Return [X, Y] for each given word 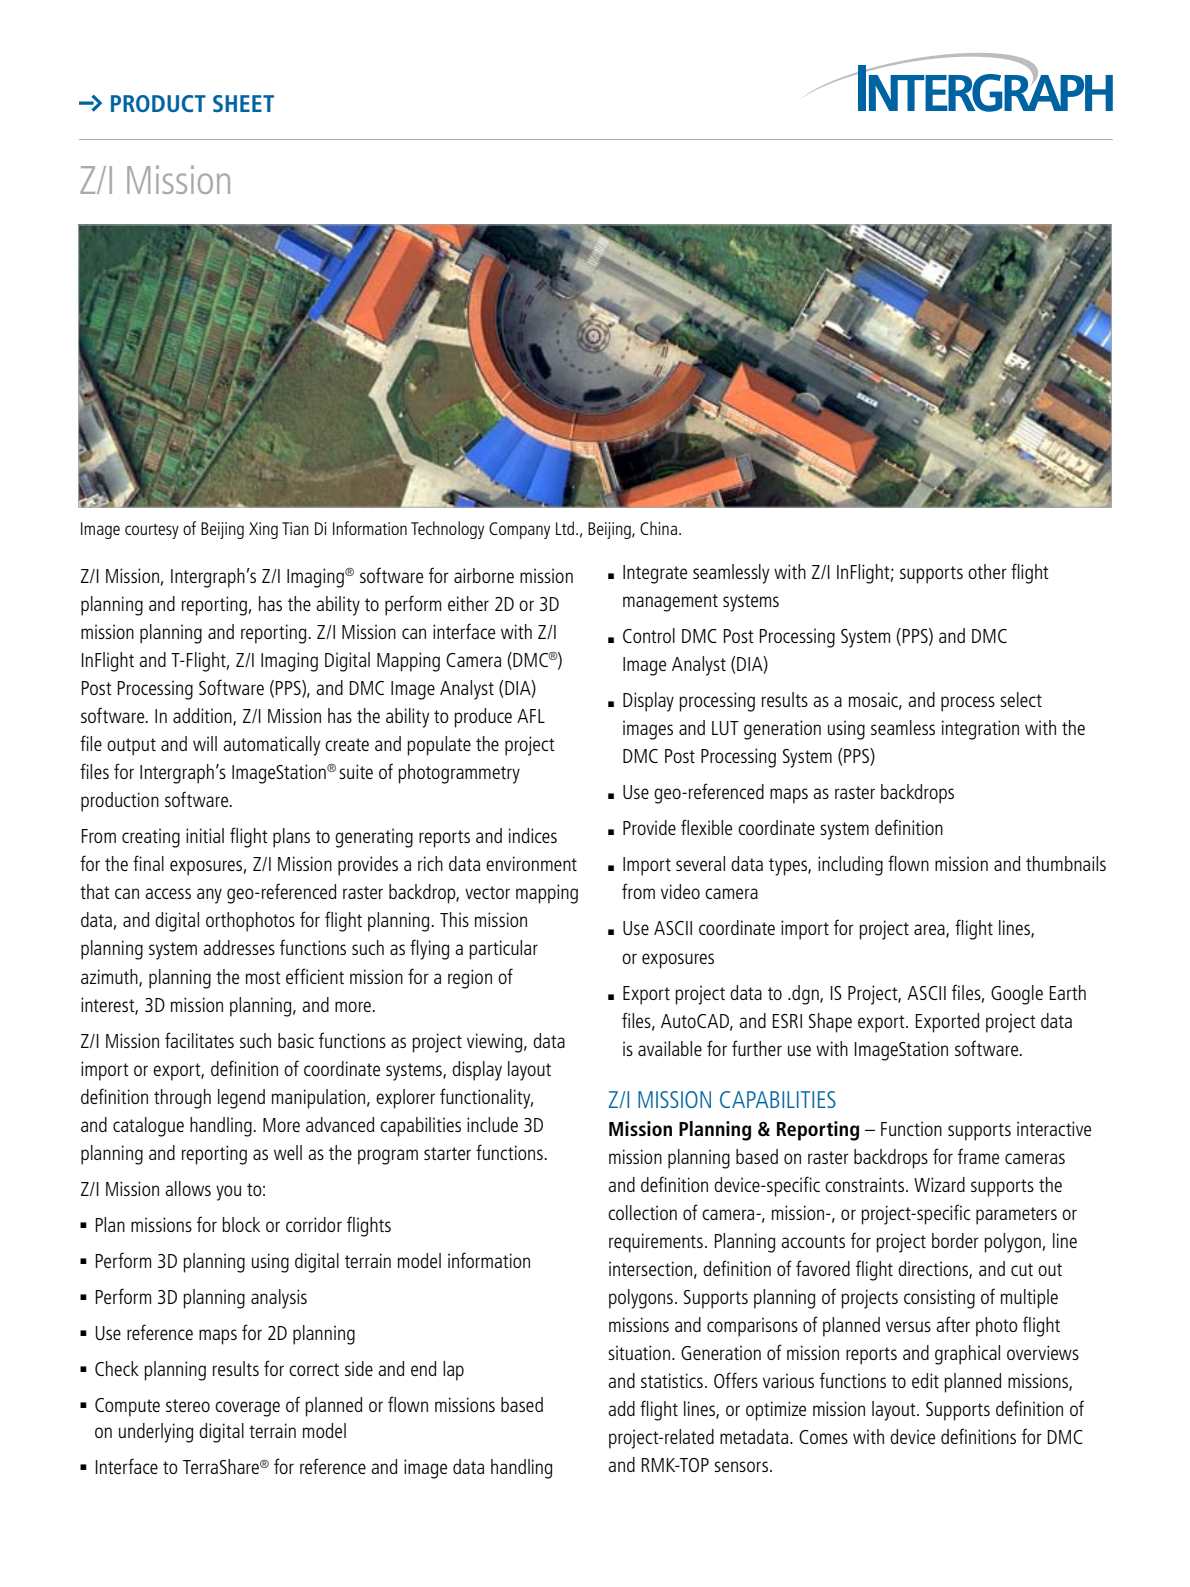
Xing [263, 530]
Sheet [243, 103]
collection [642, 1212]
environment [531, 863]
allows [188, 1188]
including [850, 866]
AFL [531, 716]
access [168, 893]
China [658, 528]
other [987, 571]
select [1021, 699]
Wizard [939, 1184]
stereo [188, 1405]
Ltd [566, 528]
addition [203, 717]
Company [519, 530]
